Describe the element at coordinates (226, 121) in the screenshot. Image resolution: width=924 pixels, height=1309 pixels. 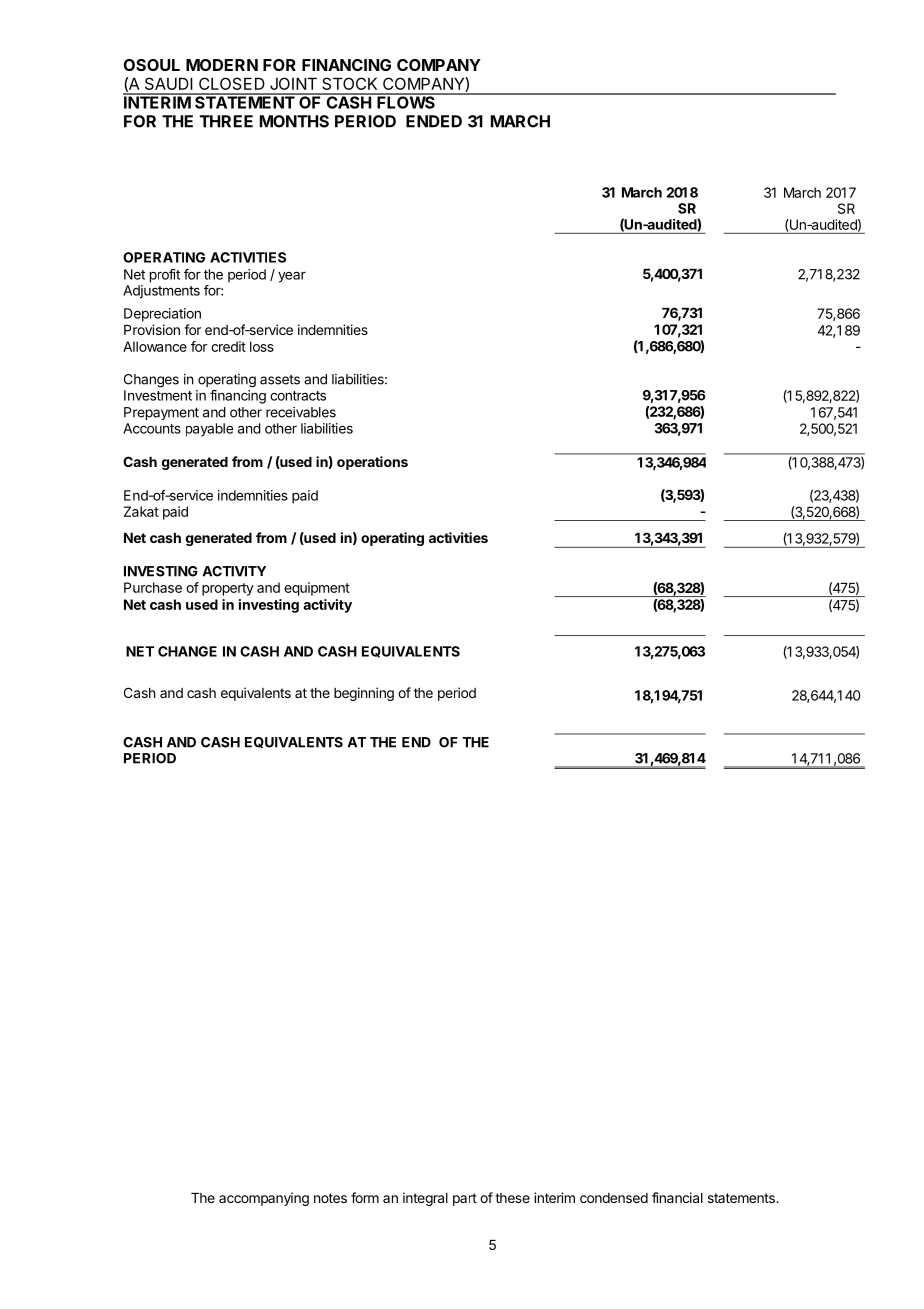
I see `THREE` at that location.
